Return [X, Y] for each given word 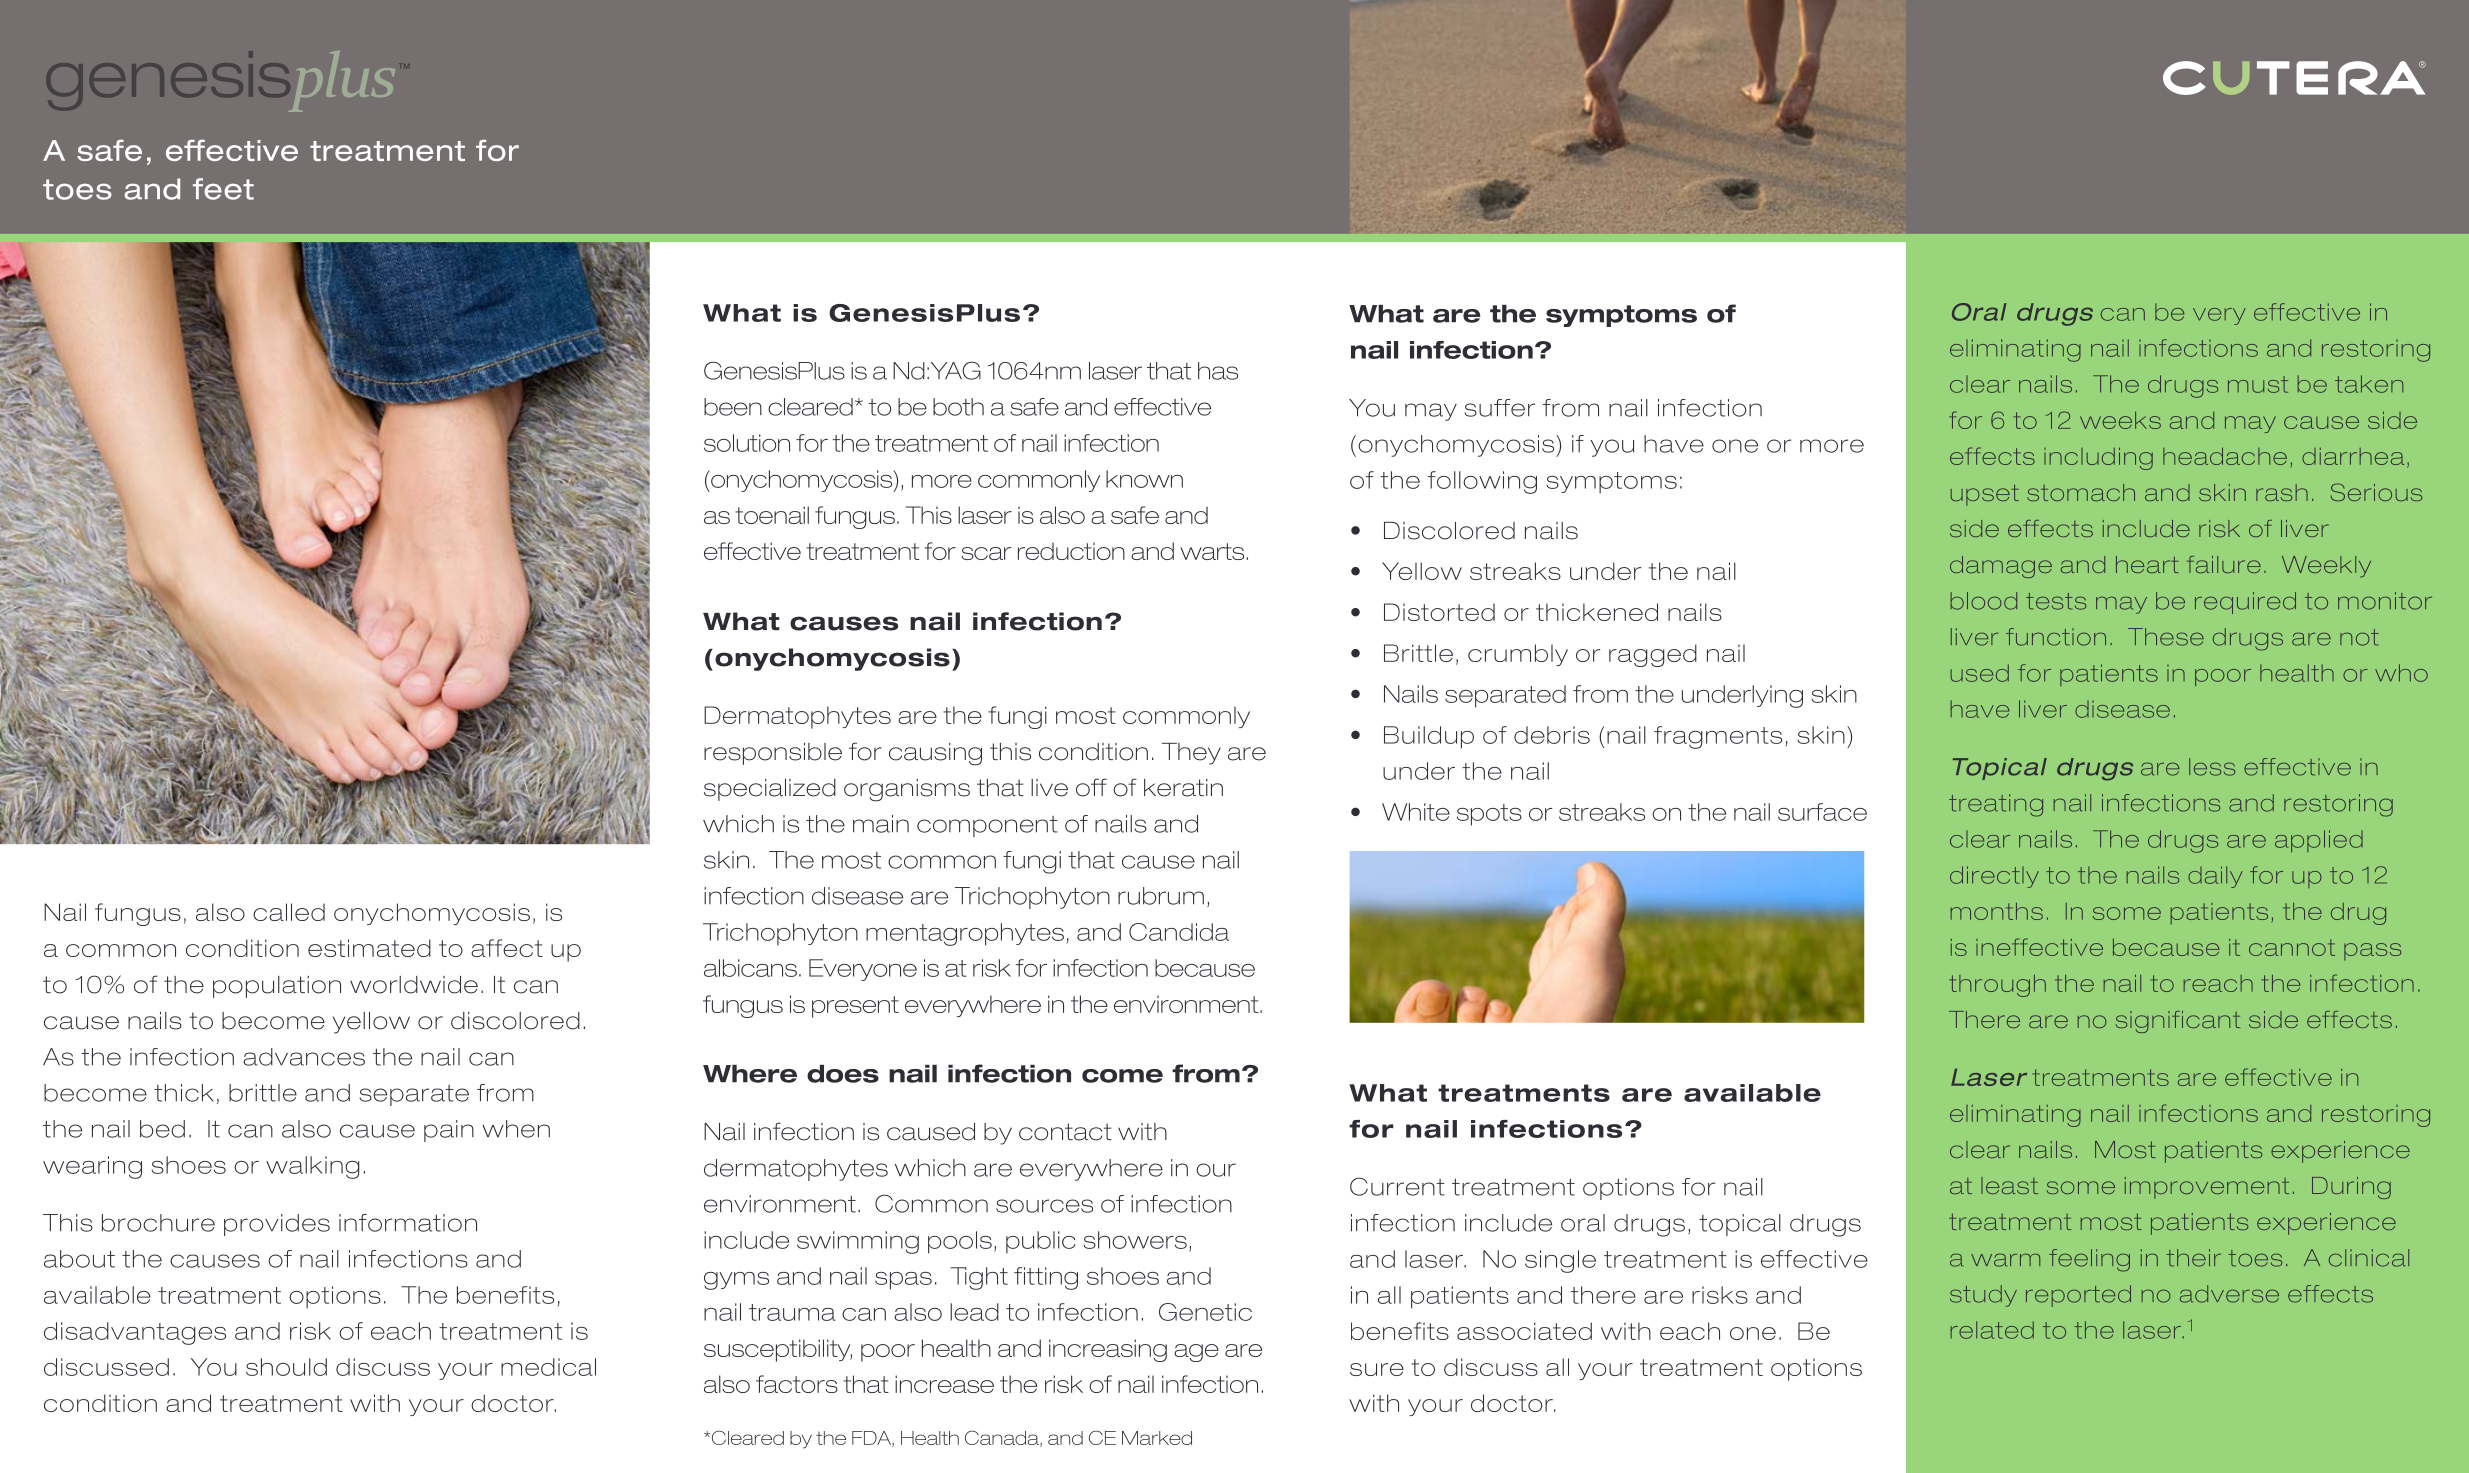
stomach [2081, 492]
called [289, 912]
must [2258, 384]
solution [747, 443]
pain [449, 1131]
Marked [1157, 1438]
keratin [1183, 788]
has [1218, 371]
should [286, 1367]
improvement [2207, 1188]
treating [1996, 805]
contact [1065, 1132]
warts [1212, 551]
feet [223, 189]
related [1992, 1330]
